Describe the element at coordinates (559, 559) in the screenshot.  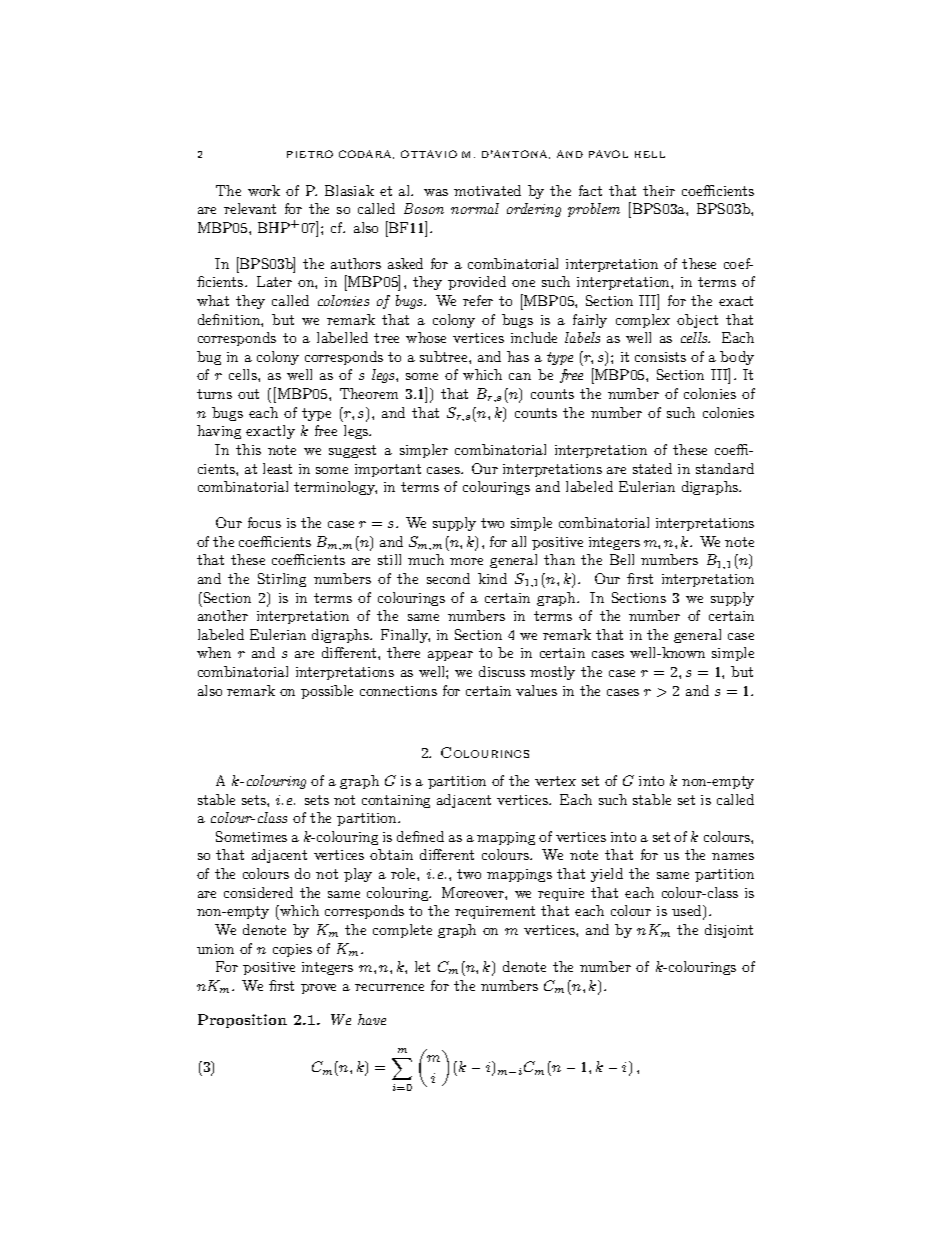
I see `than` at that location.
